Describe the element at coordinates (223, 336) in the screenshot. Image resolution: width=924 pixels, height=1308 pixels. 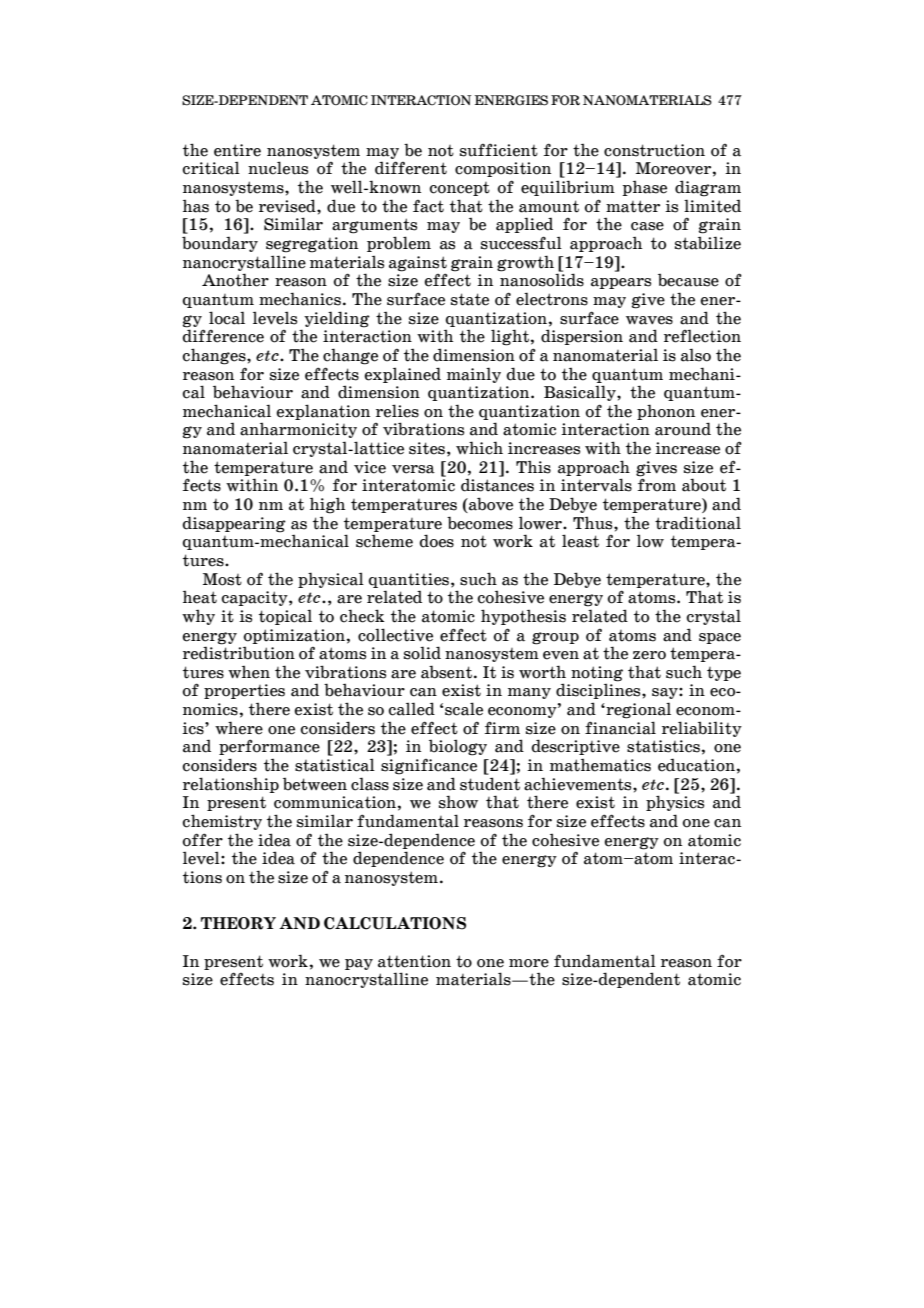
I see `difference` at that location.
